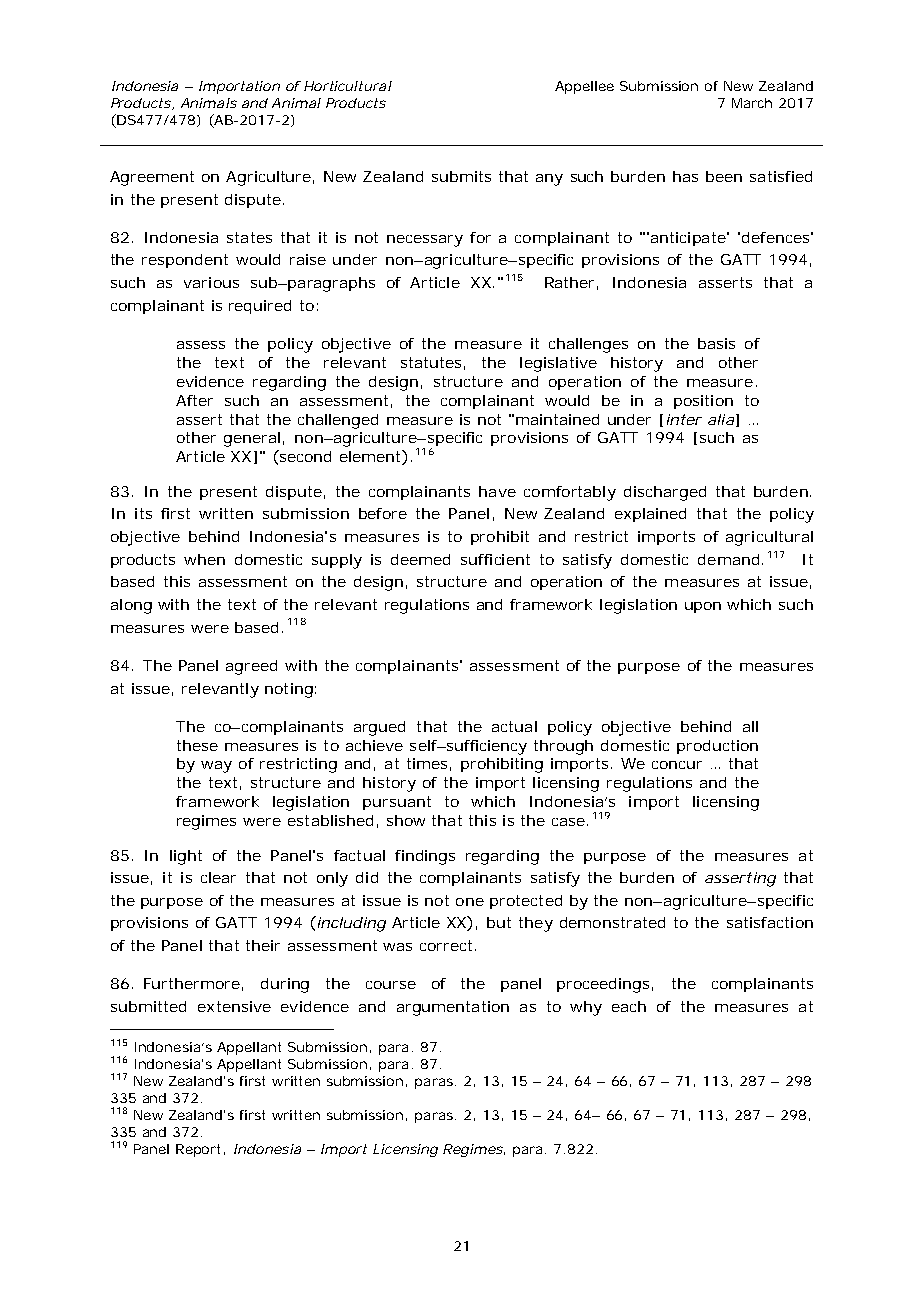 This screenshot has height=1308, width=924. Describe the element at coordinates (216, 767) in the screenshot. I see `way` at that location.
